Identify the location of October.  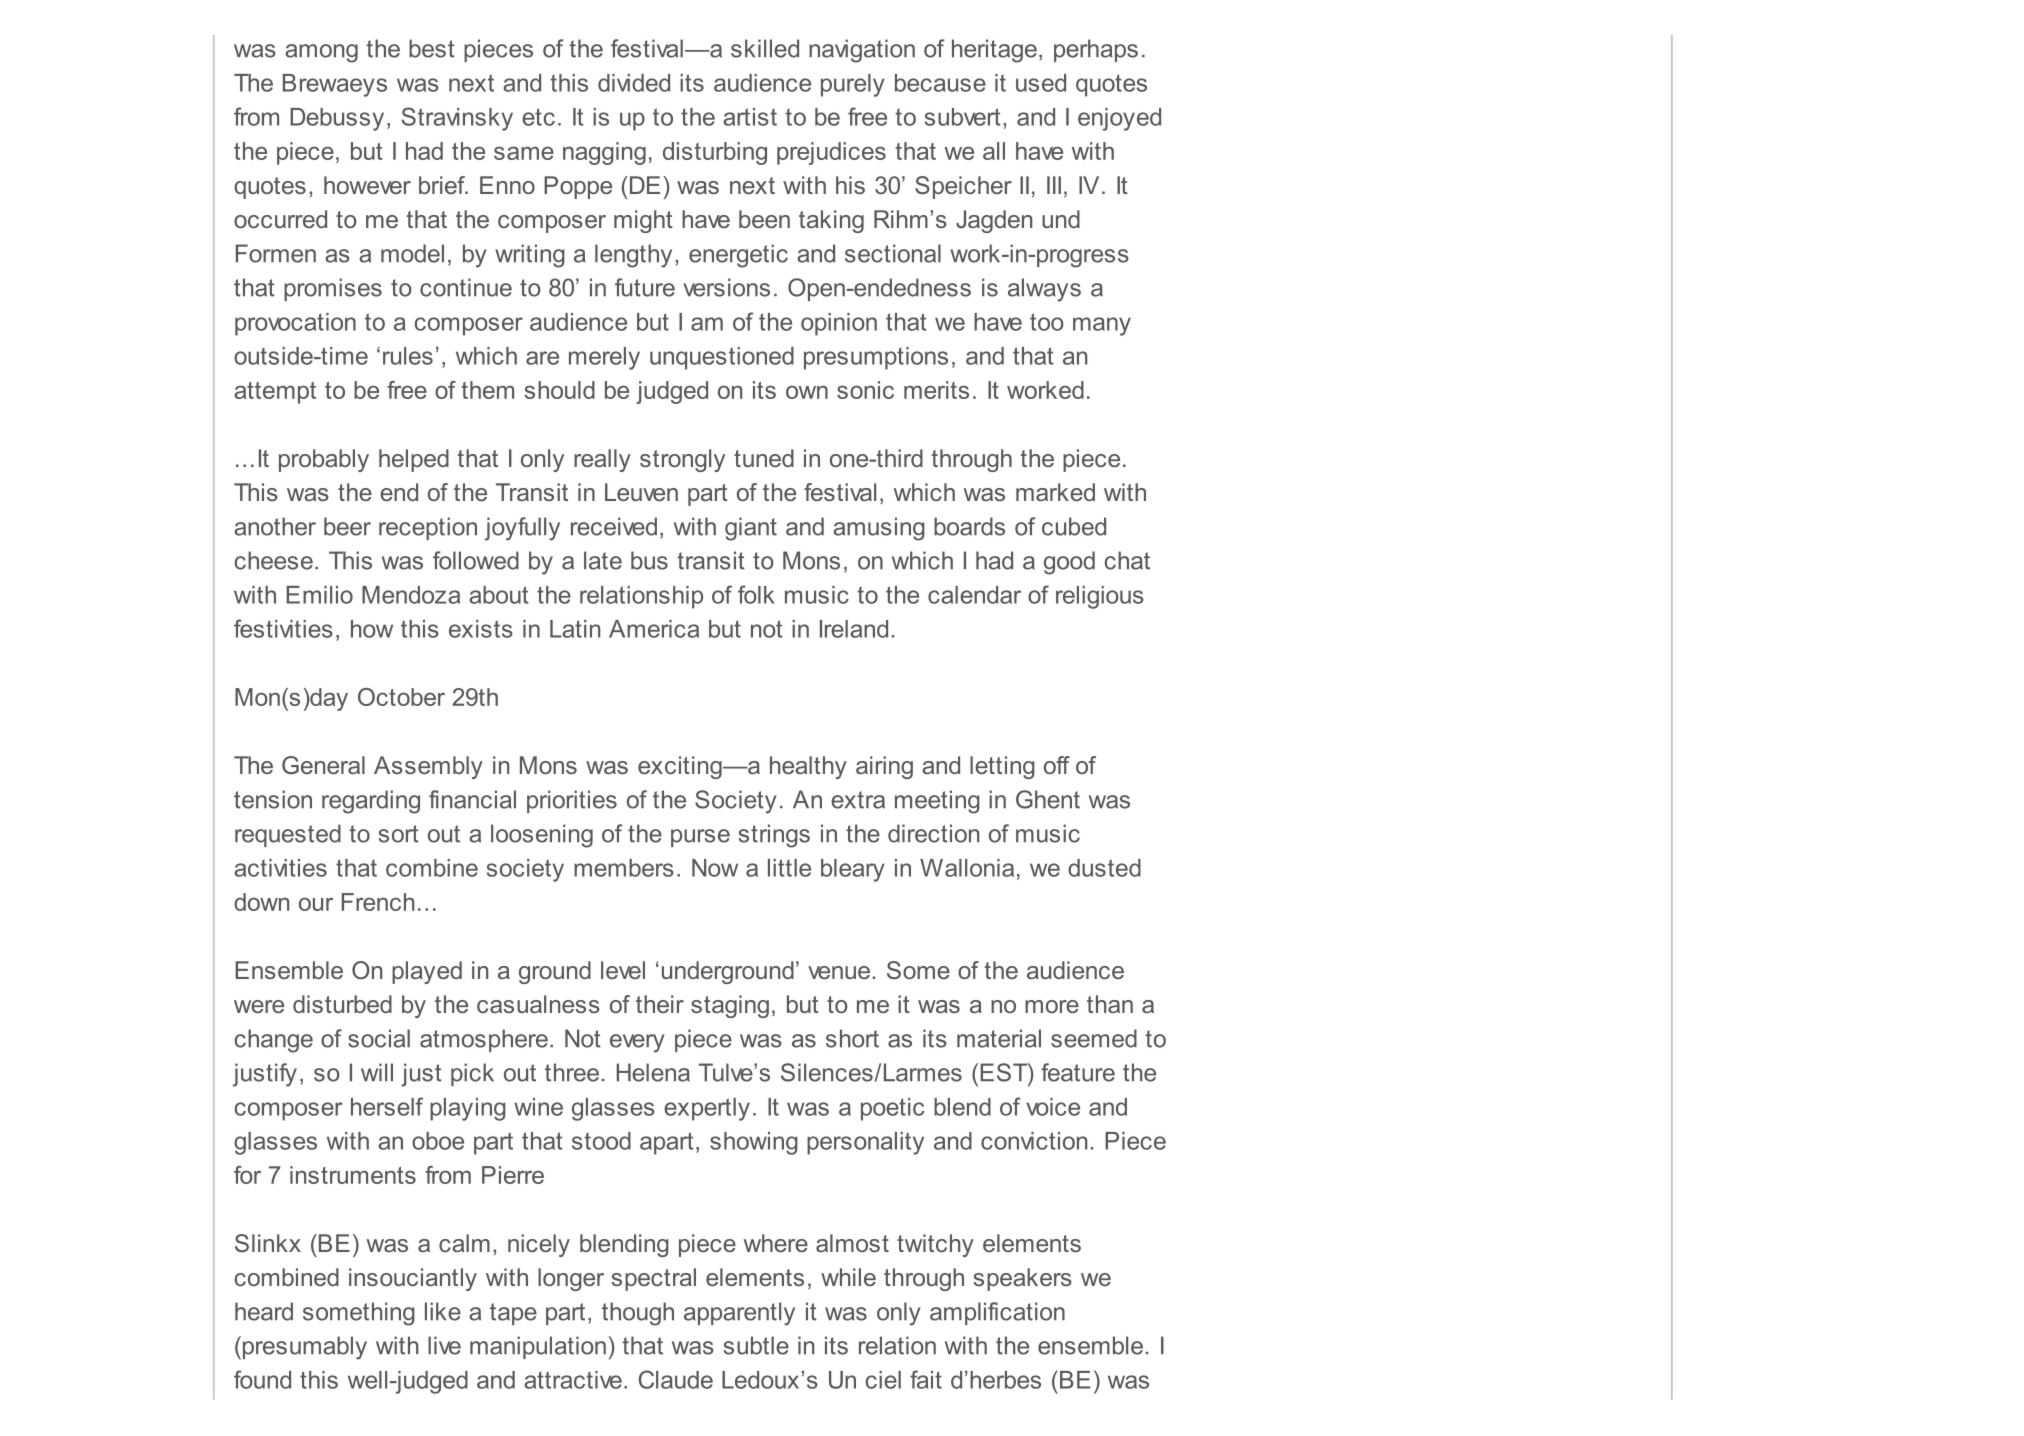
(401, 697).
